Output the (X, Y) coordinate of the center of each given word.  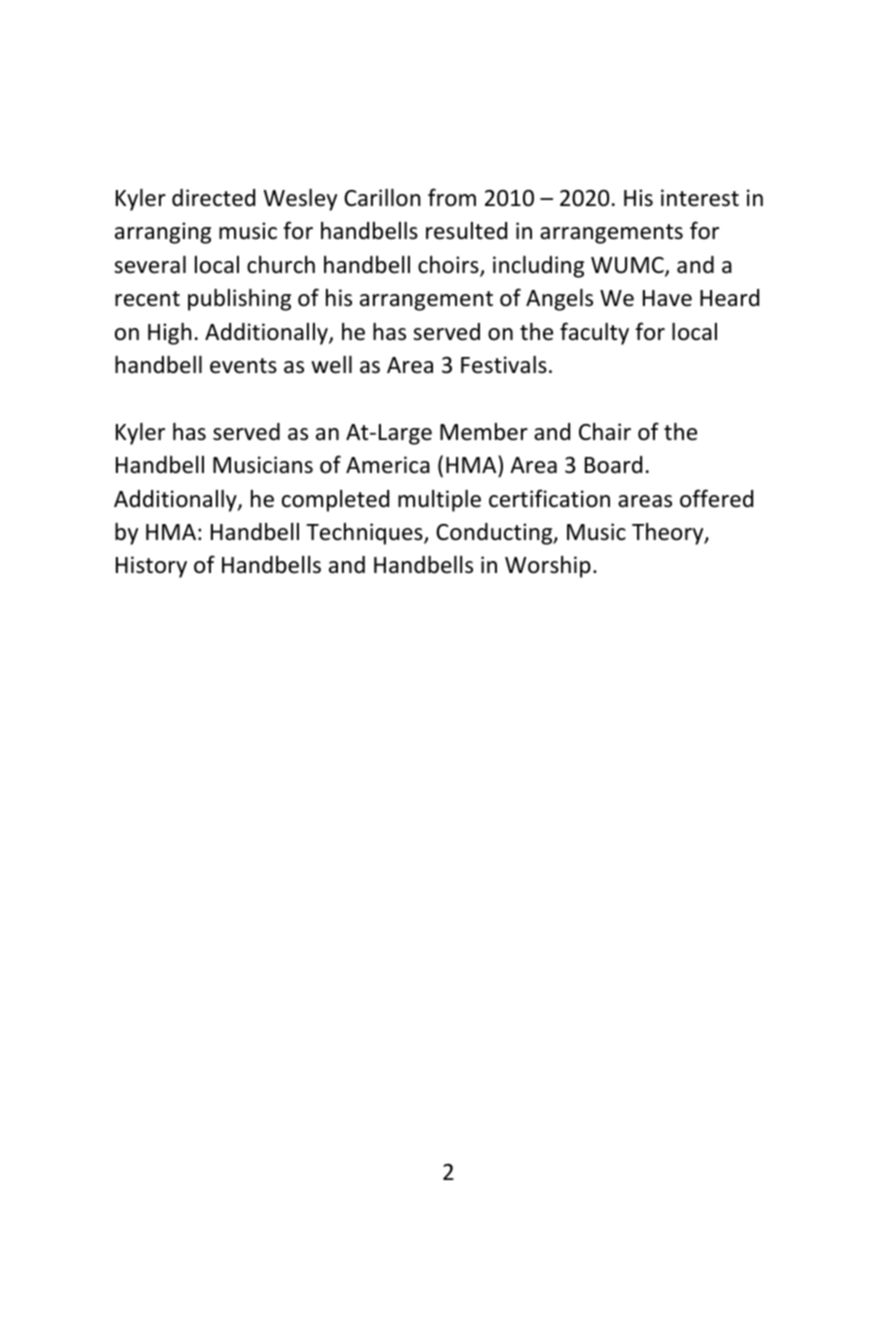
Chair (605, 432)
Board (613, 465)
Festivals (504, 365)
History (151, 567)
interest (700, 198)
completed (335, 501)
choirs (449, 266)
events (243, 366)
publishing (239, 300)
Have (667, 298)
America (388, 465)
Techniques (365, 534)
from (452, 197)
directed (213, 198)
